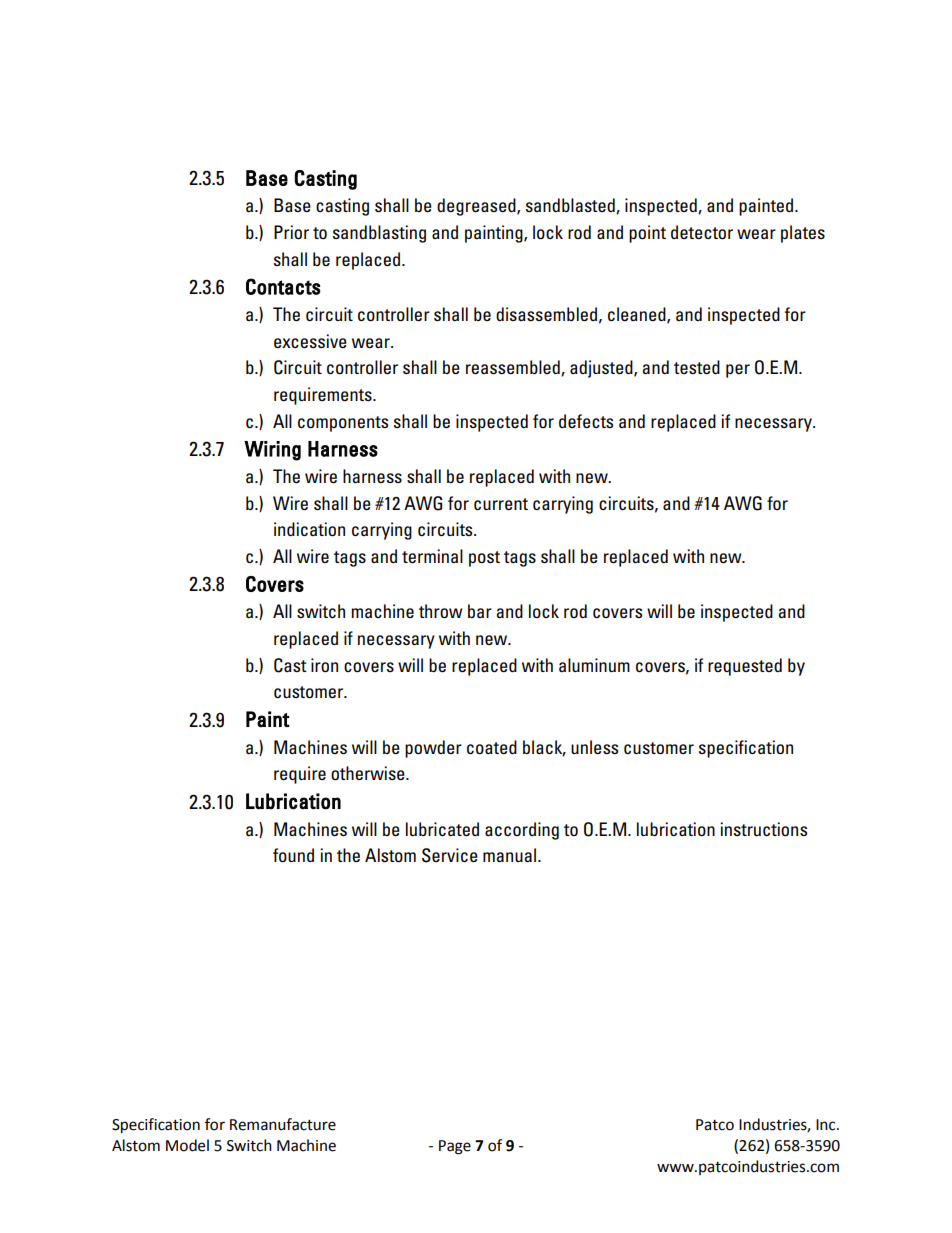 The image size is (952, 1233). Describe the element at coordinates (745, 667) in the screenshot. I see `requested` at that location.
